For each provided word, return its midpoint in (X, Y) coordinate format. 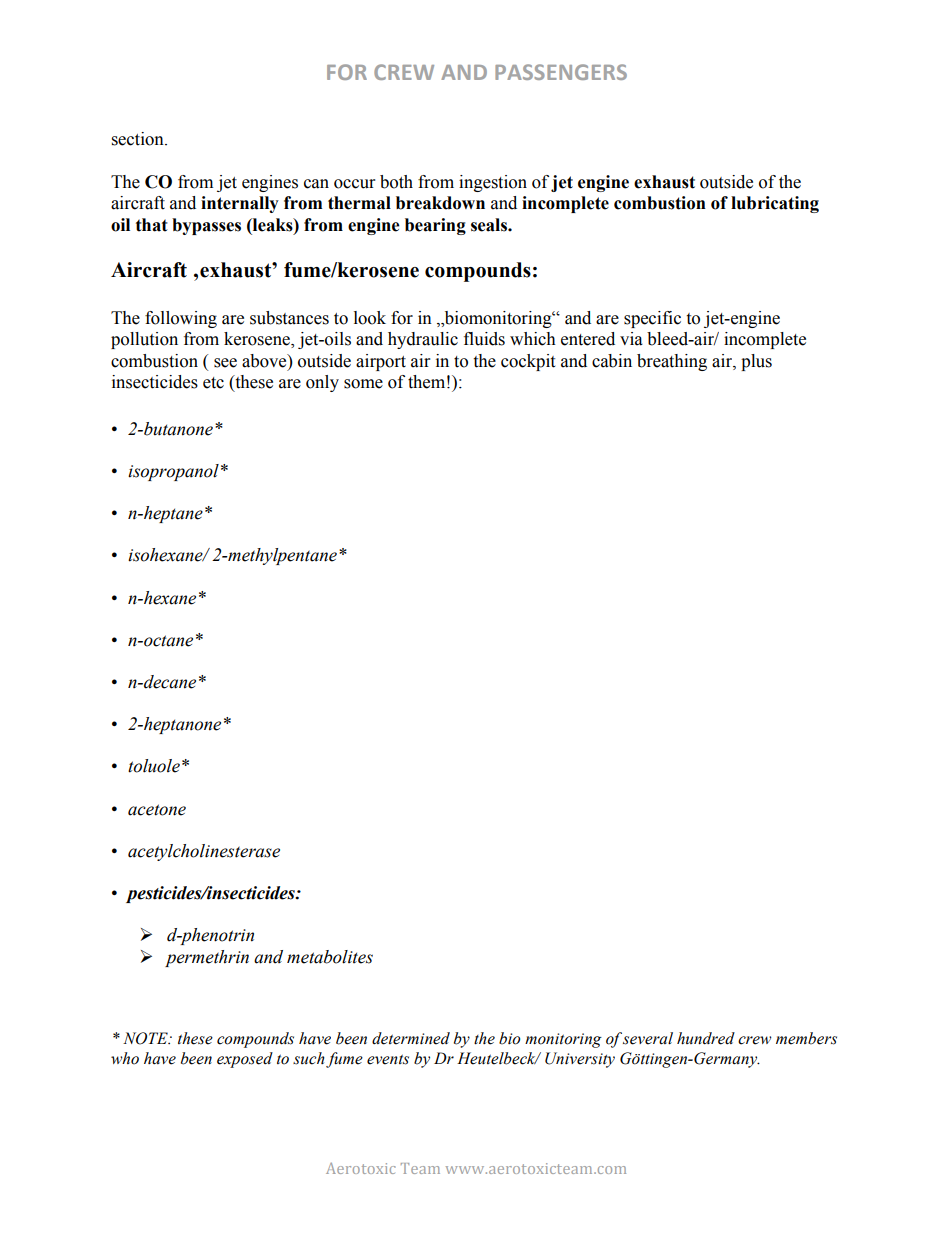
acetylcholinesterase (204, 852)
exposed (245, 1060)
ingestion (493, 183)
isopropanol (173, 472)
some (363, 384)
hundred (706, 1038)
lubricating (775, 204)
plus (756, 362)
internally (240, 204)
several (648, 1038)
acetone (157, 810)
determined (411, 1038)
